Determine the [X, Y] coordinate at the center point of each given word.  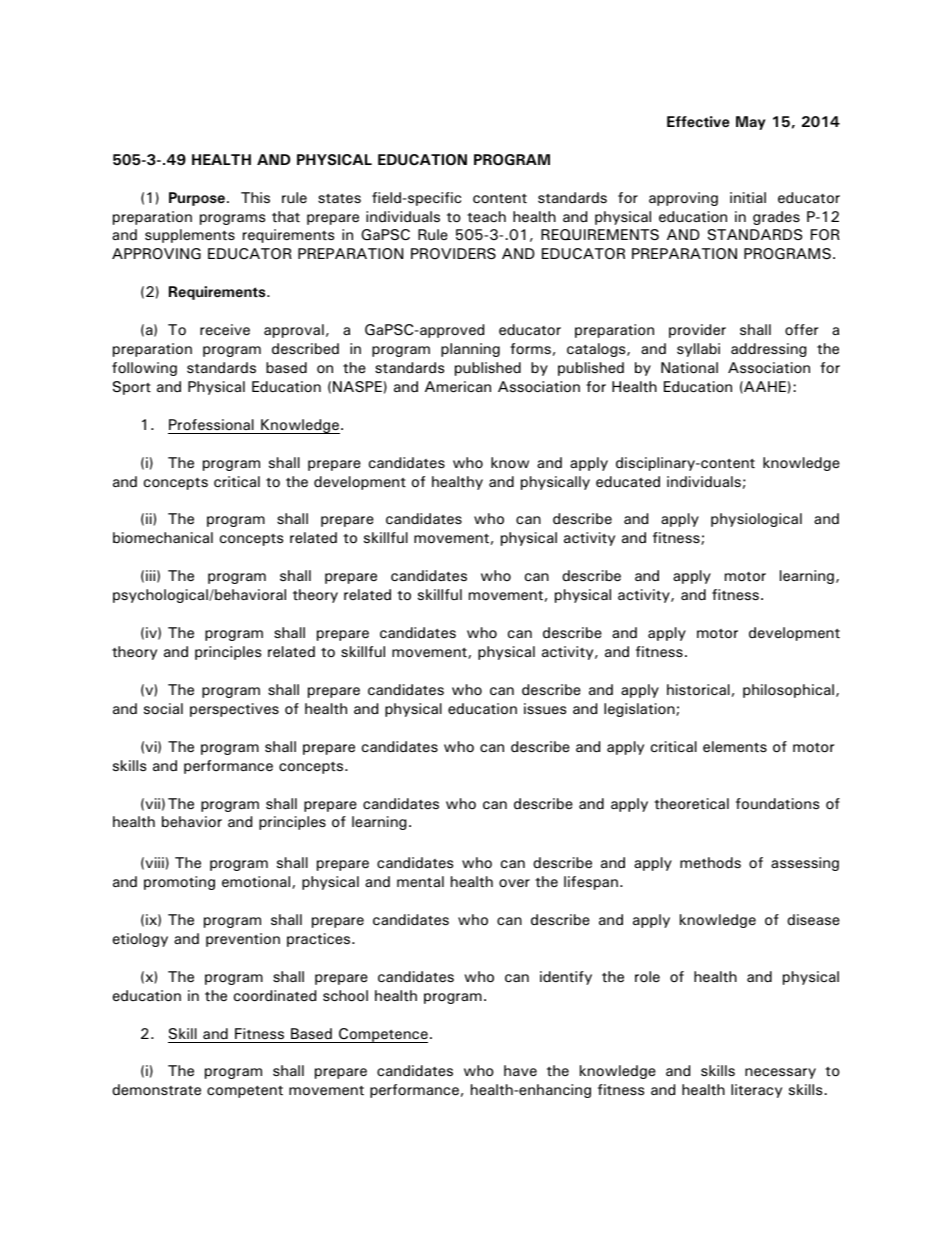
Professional [211, 425]
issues [545, 709]
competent [245, 1091]
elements [735, 746]
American [458, 387]
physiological [756, 520]
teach [486, 216]
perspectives [234, 710]
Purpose [197, 199]
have [520, 1070]
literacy [756, 1091]
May [751, 123]
